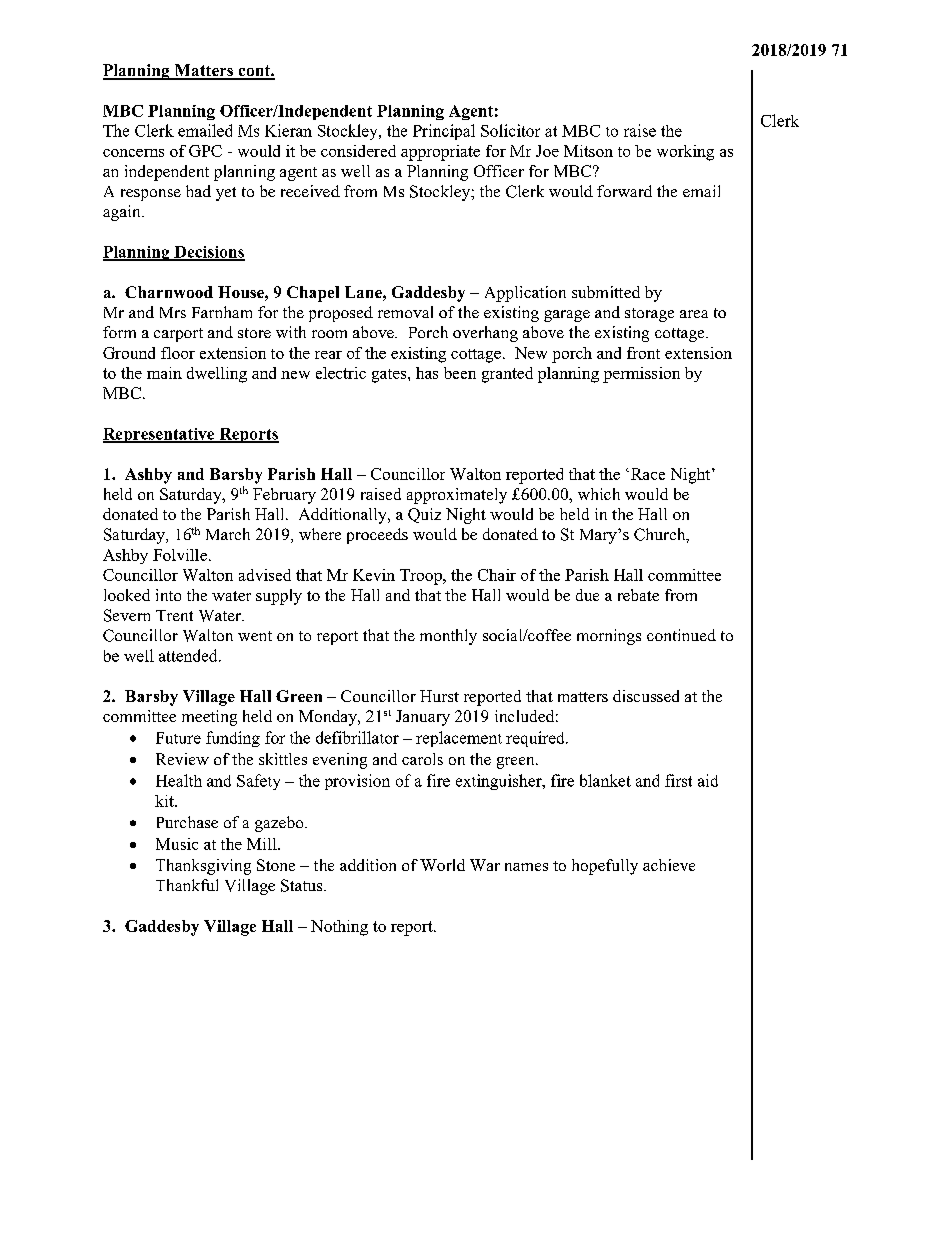 This document has height=1233, width=952. What do you see at coordinates (605, 867) in the document?
I see `hopefully` at bounding box center [605, 867].
